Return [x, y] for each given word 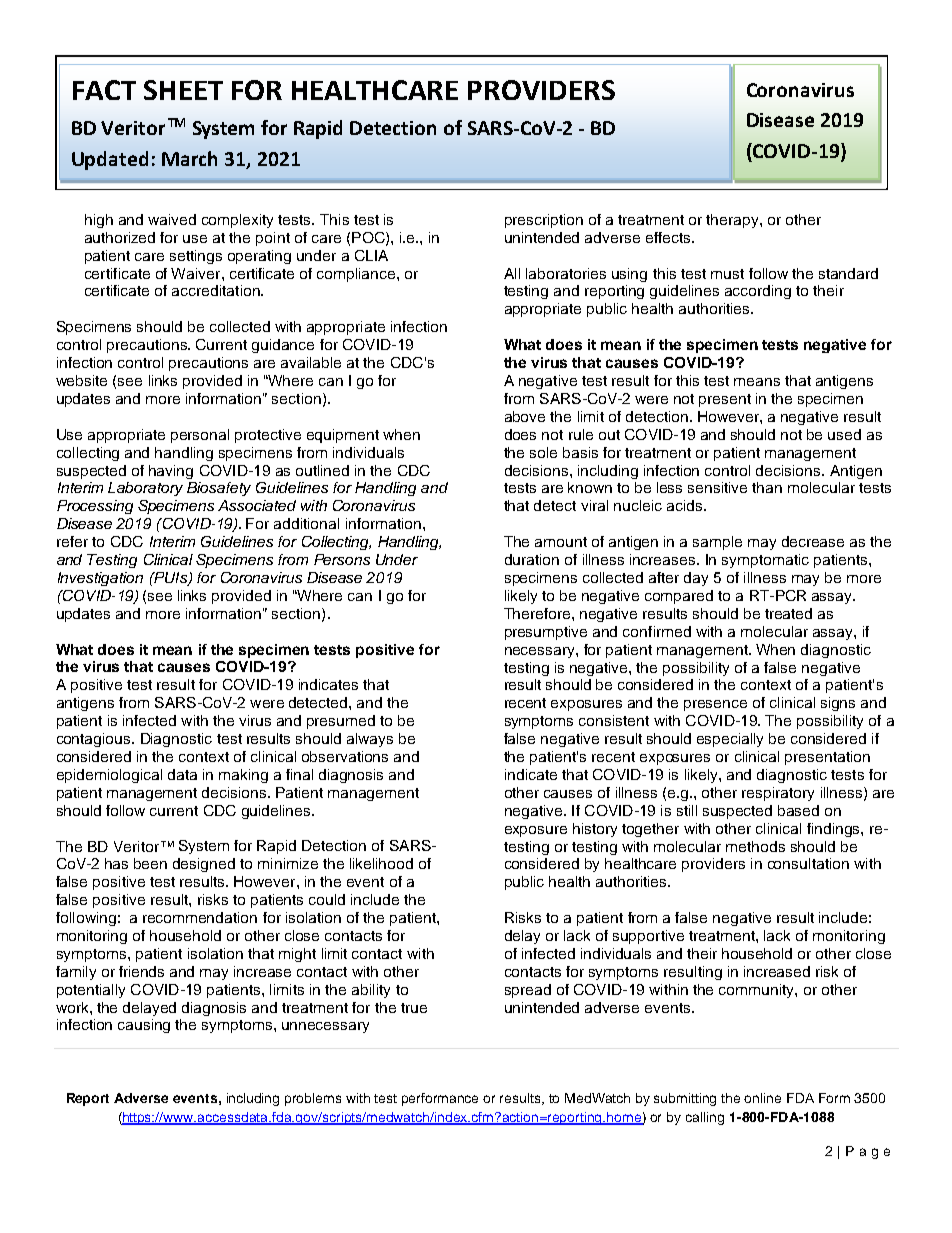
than [767, 487]
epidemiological [109, 776]
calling [705, 1118]
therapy [733, 221]
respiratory [778, 794]
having [171, 472]
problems [313, 1099]
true [414, 1008]
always [370, 740]
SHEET [183, 90]
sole [543, 452]
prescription [544, 221]
